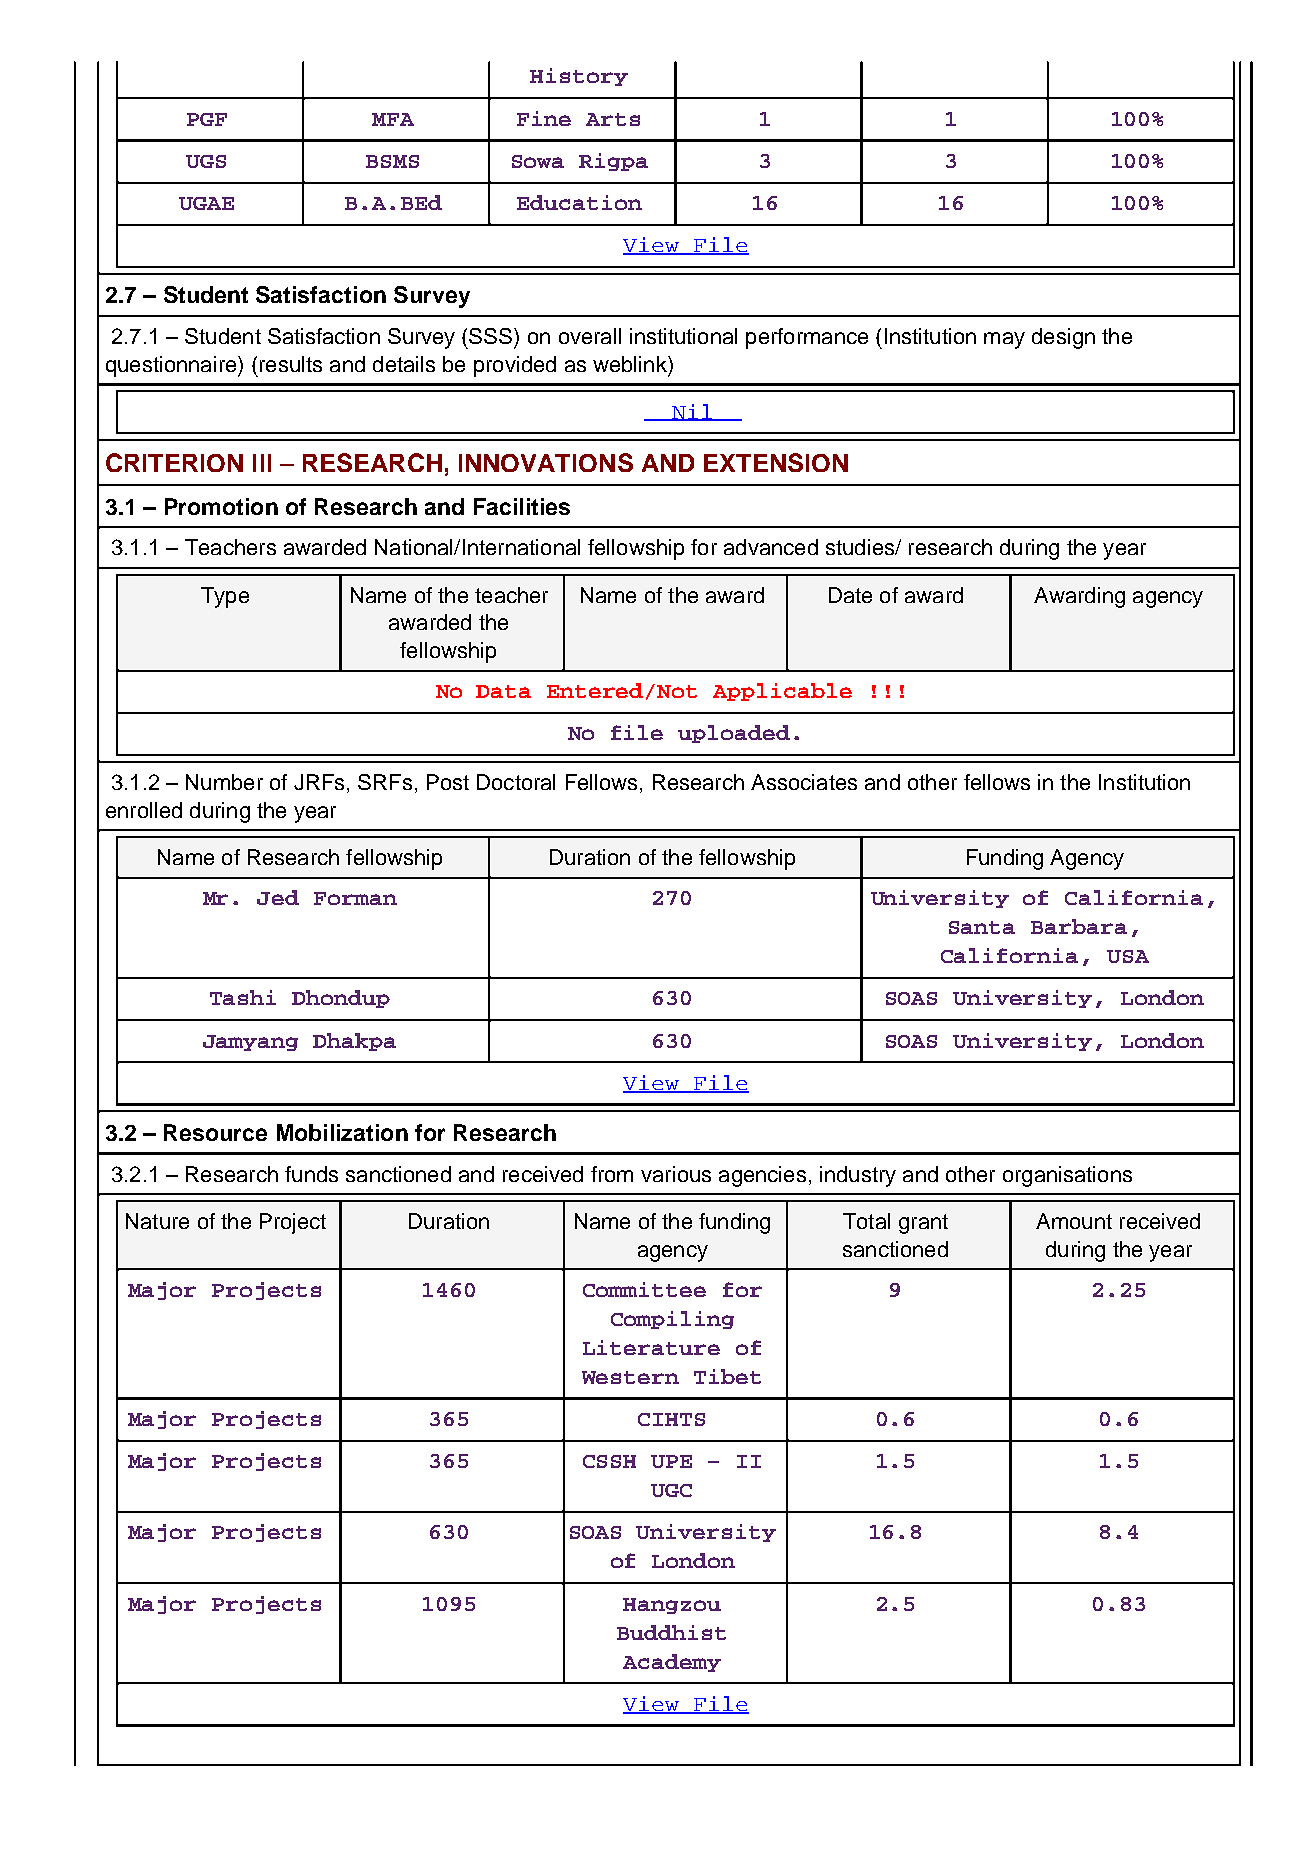 Image resolution: width=1314 pixels, height=1859 pixels. I want to click on Buddhist, so click(671, 1632).
